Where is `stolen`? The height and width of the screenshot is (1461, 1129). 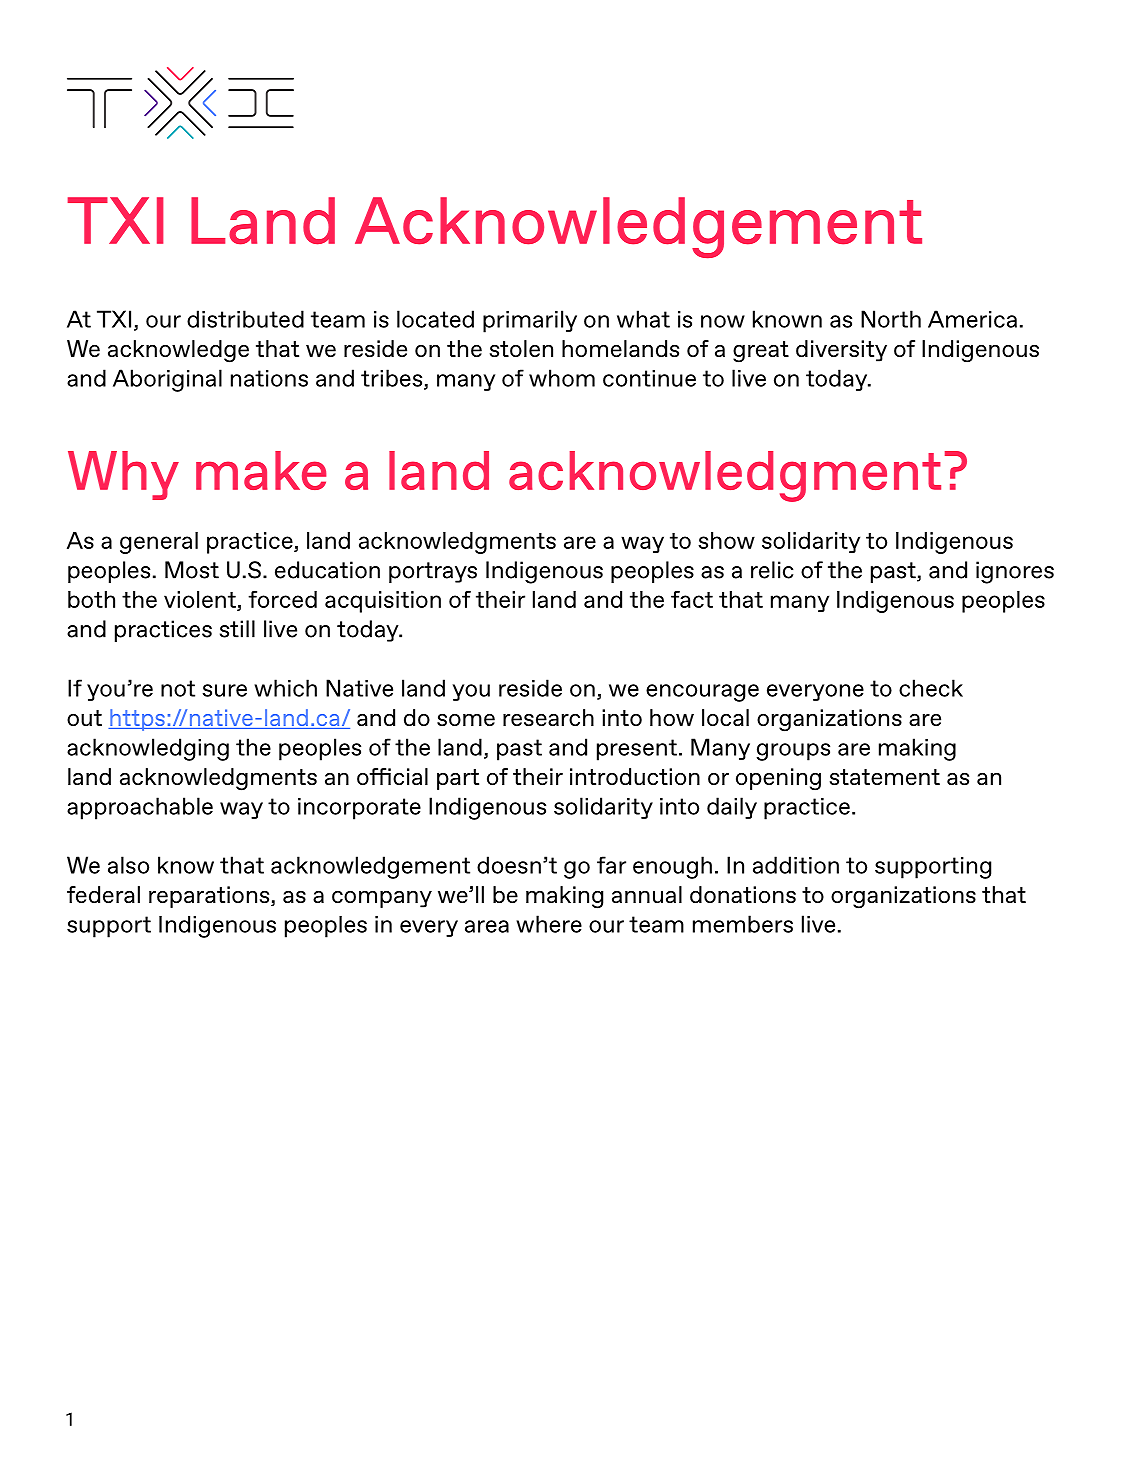
stolen is located at coordinates (521, 349).
